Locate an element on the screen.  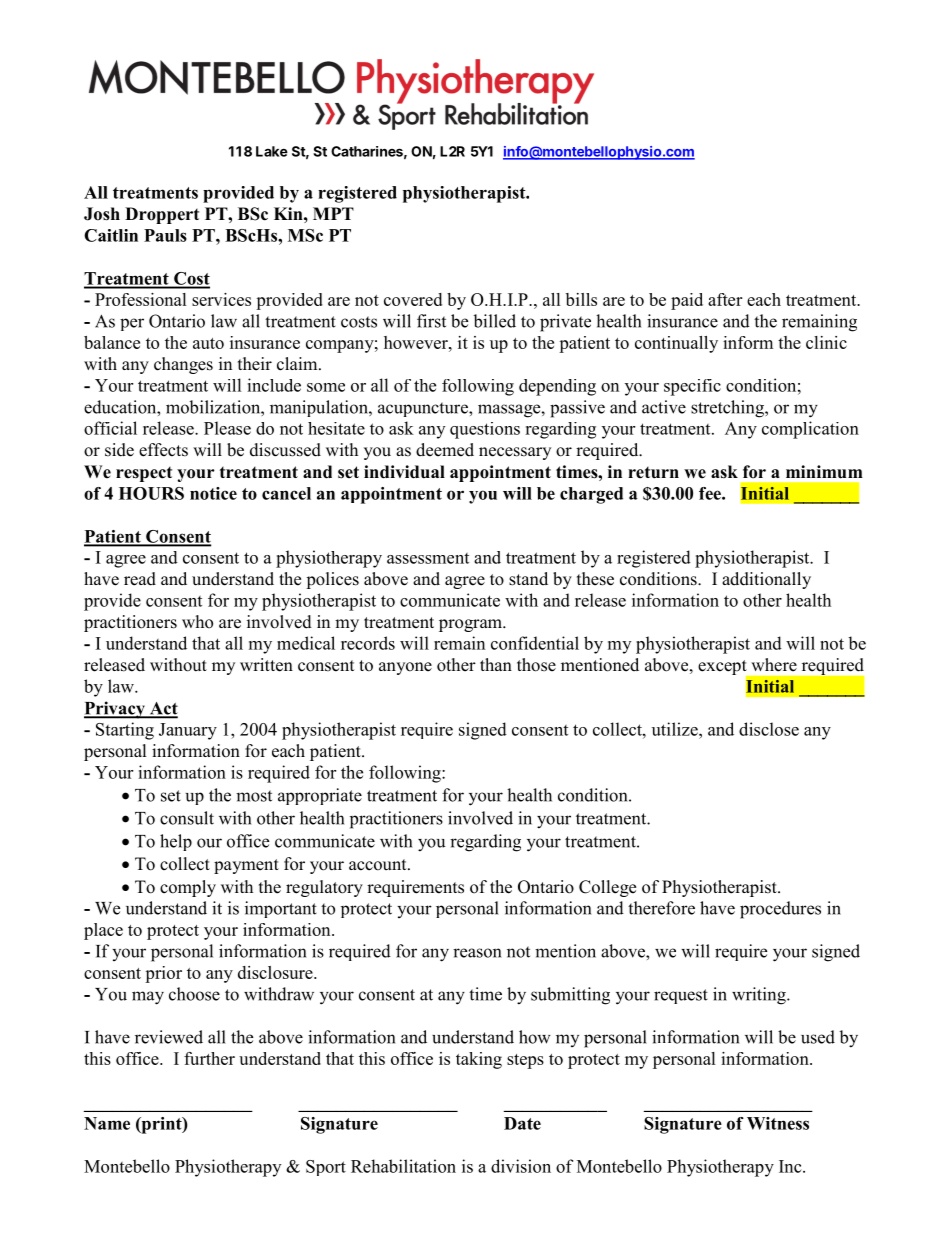
account is located at coordinates (379, 865).
